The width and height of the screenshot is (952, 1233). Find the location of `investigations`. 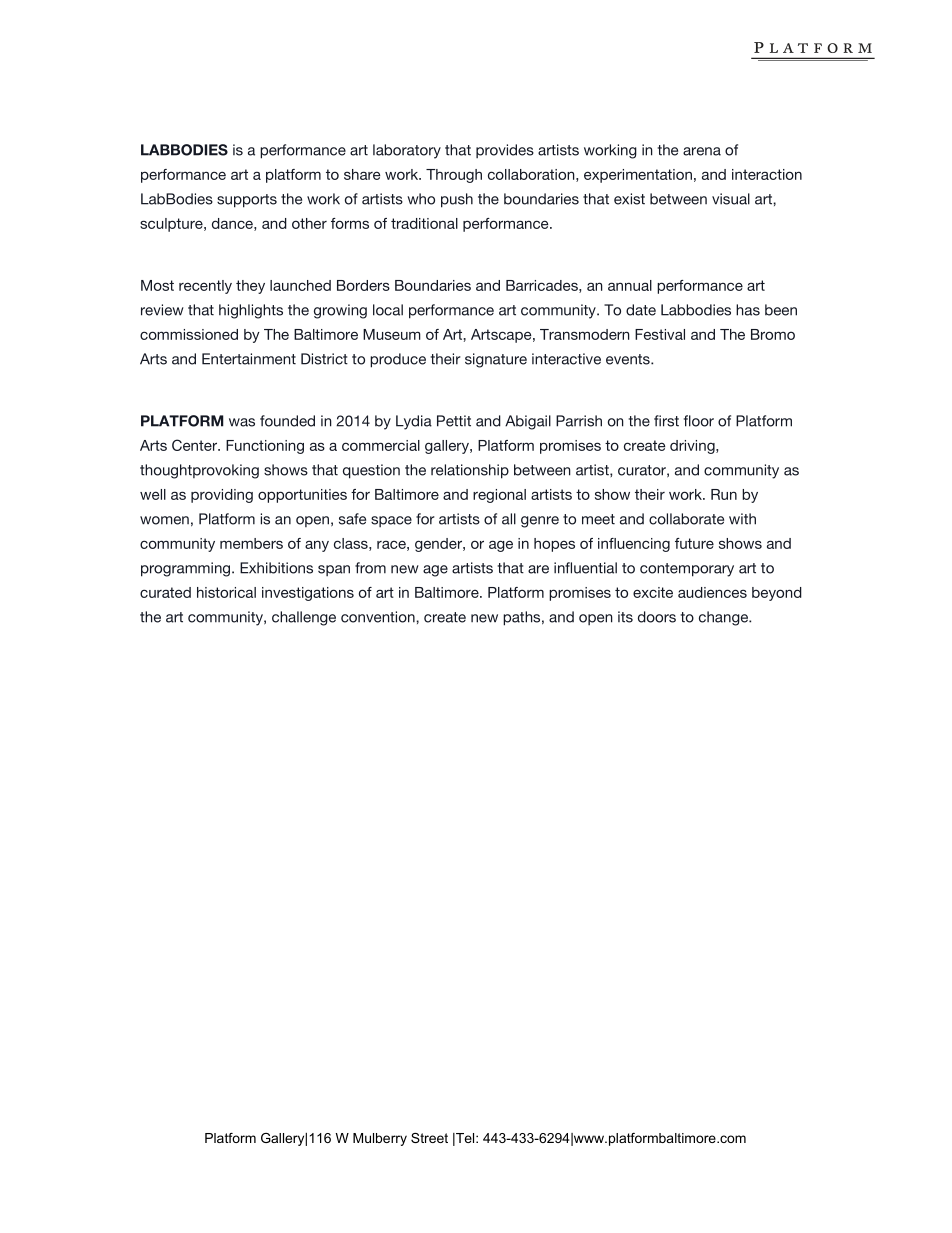

investigations is located at coordinates (308, 594).
